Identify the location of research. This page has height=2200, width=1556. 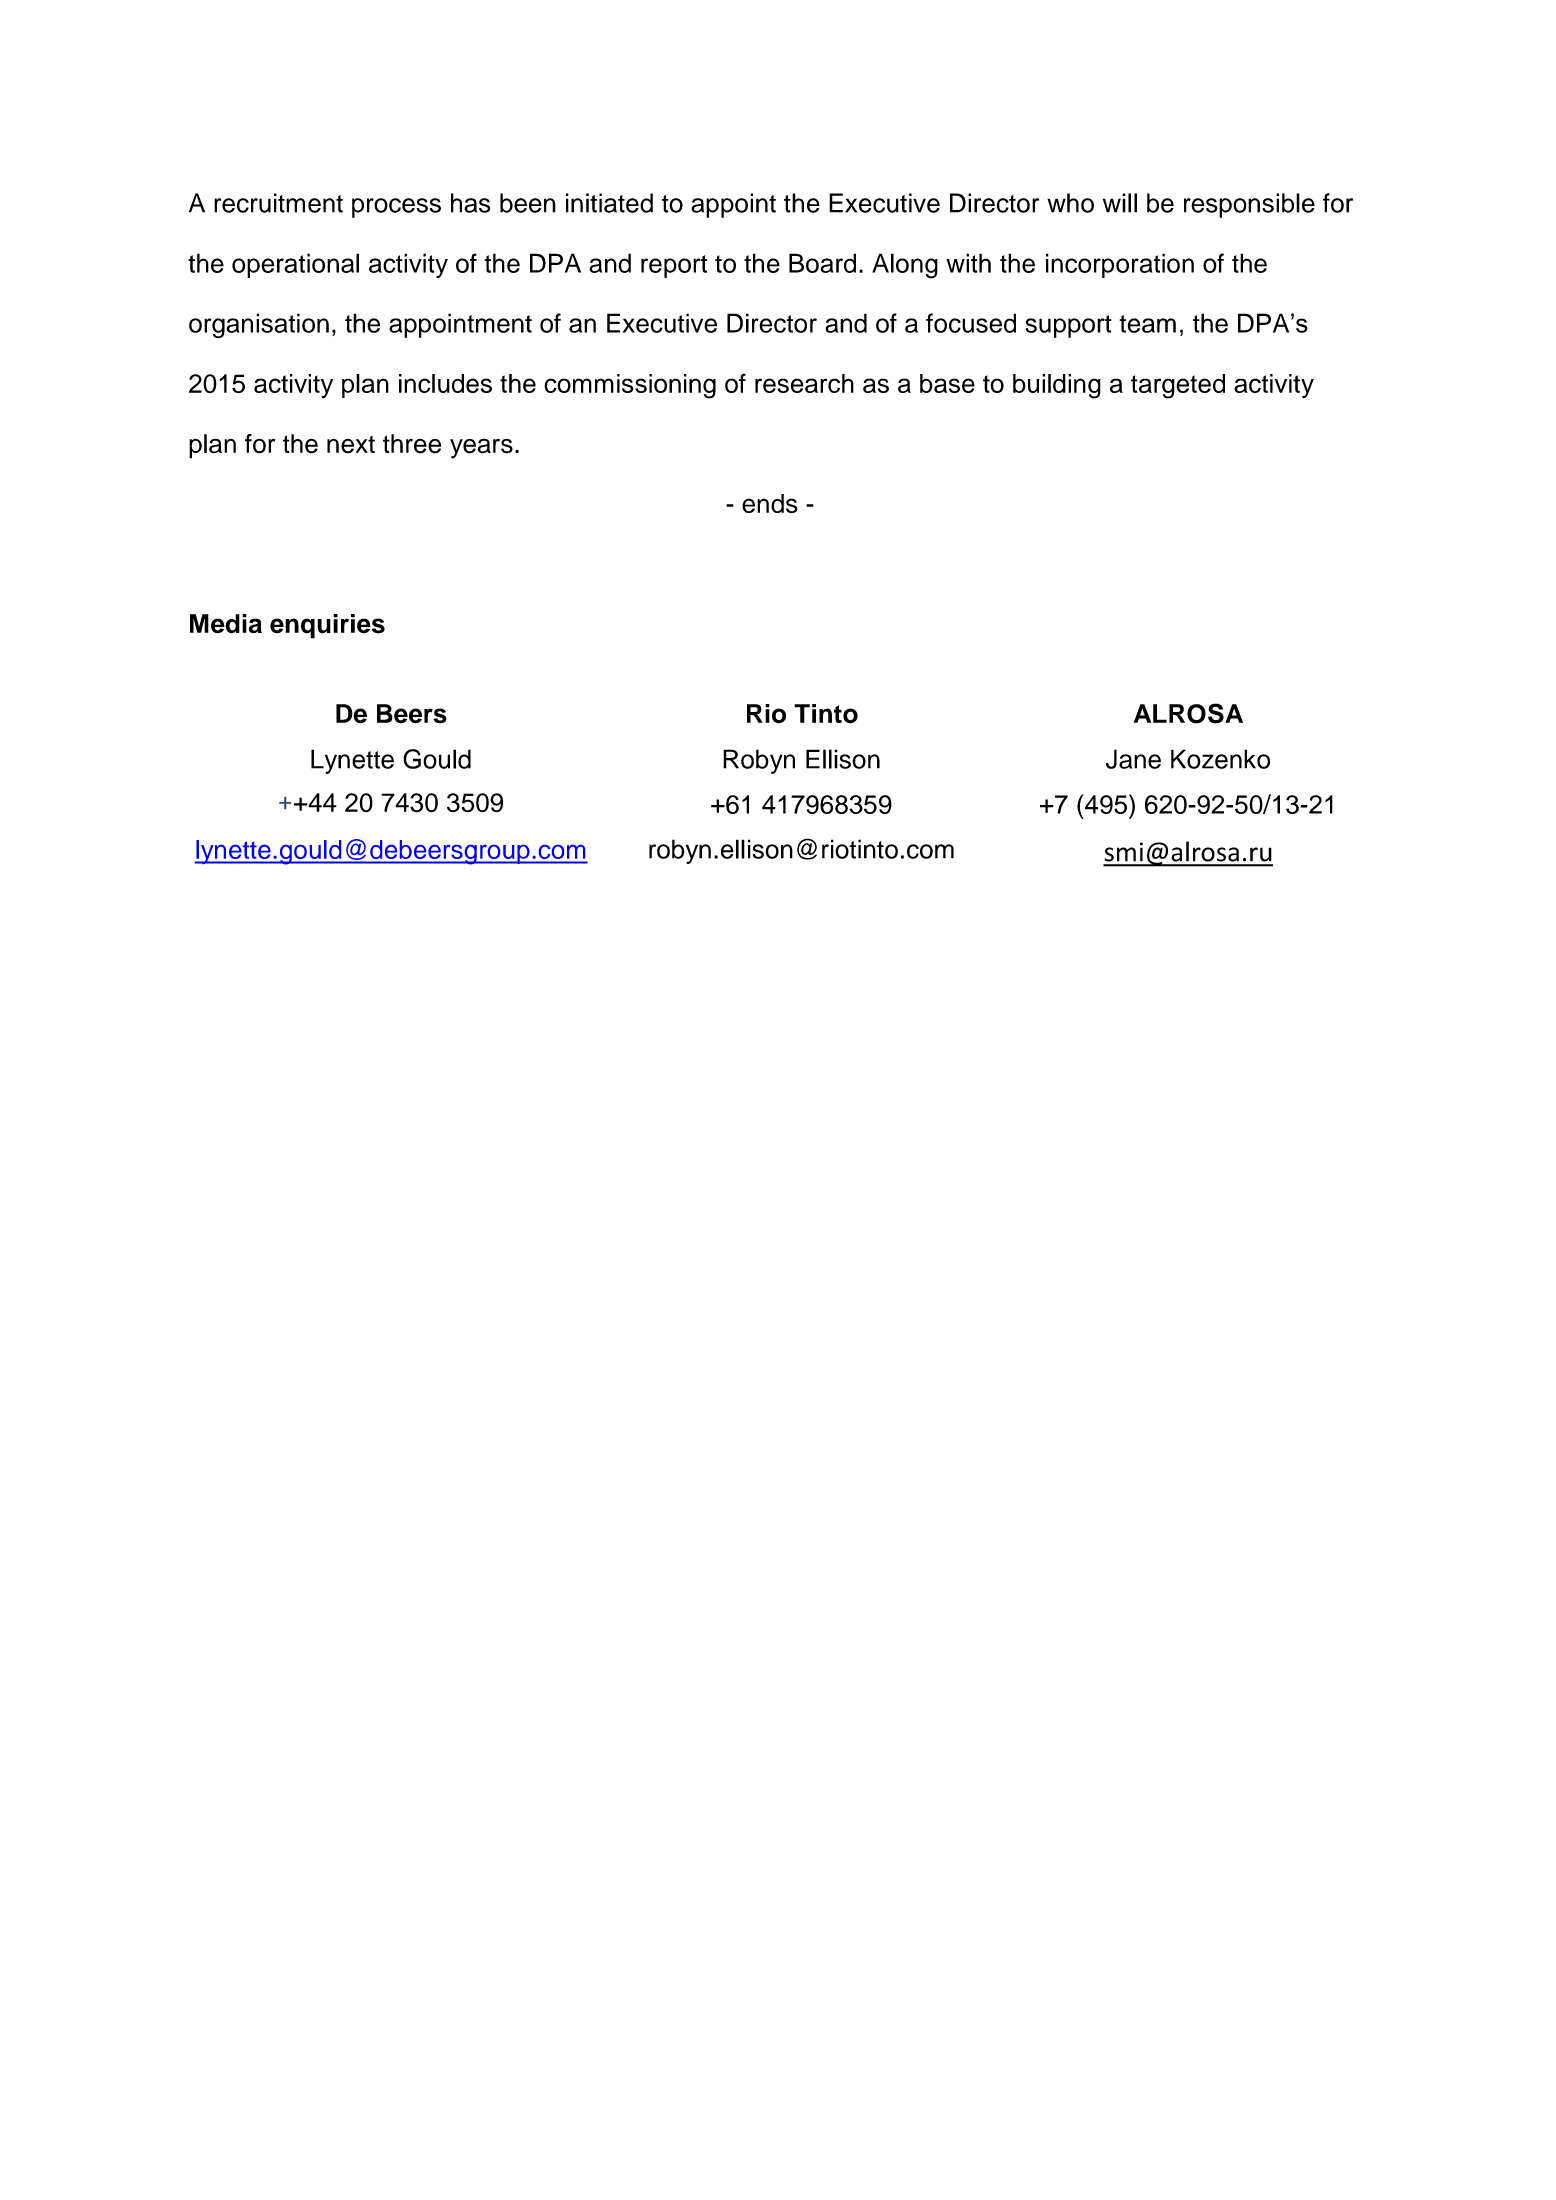
(804, 383).
